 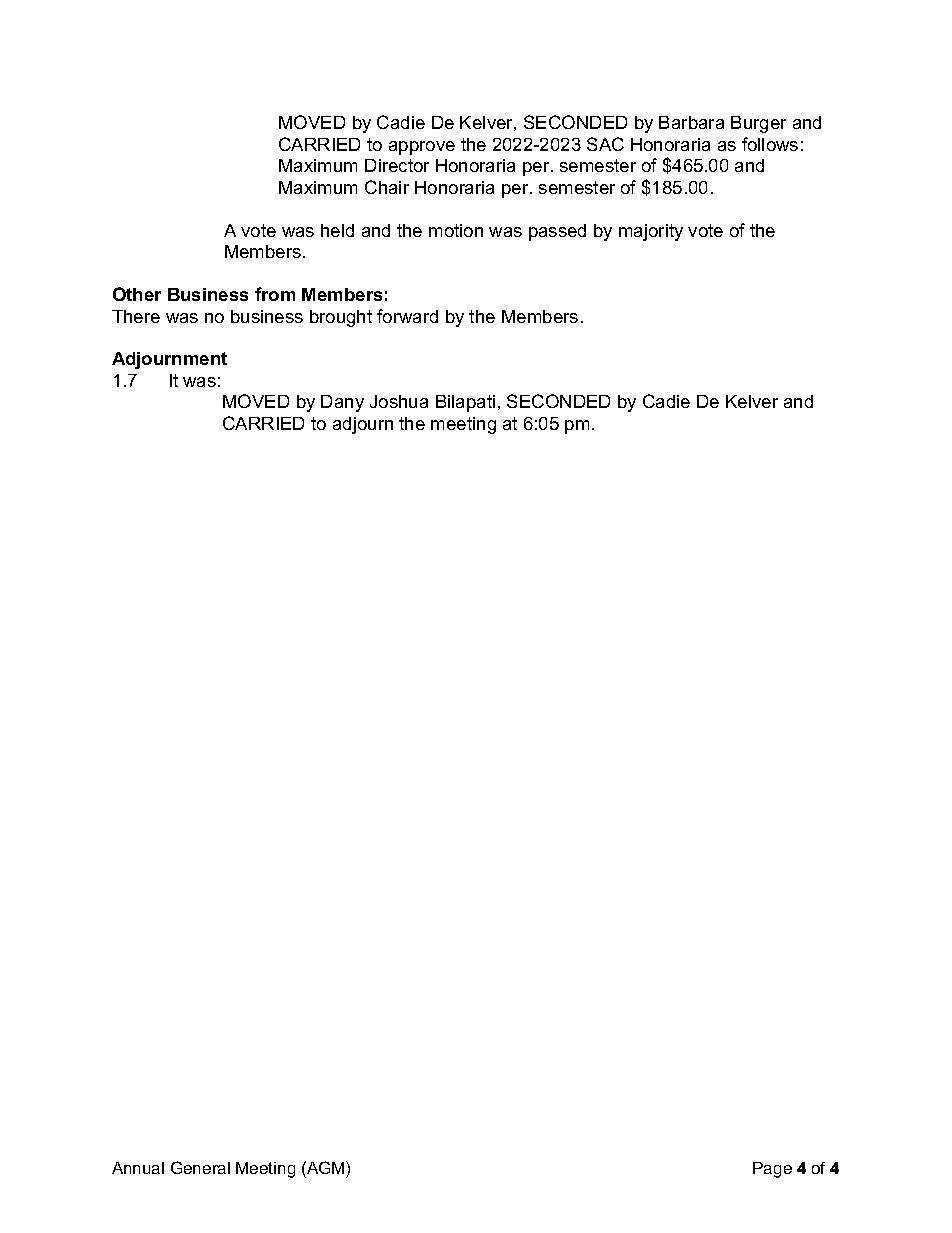 What do you see at coordinates (337, 230) in the image?
I see `held` at bounding box center [337, 230].
